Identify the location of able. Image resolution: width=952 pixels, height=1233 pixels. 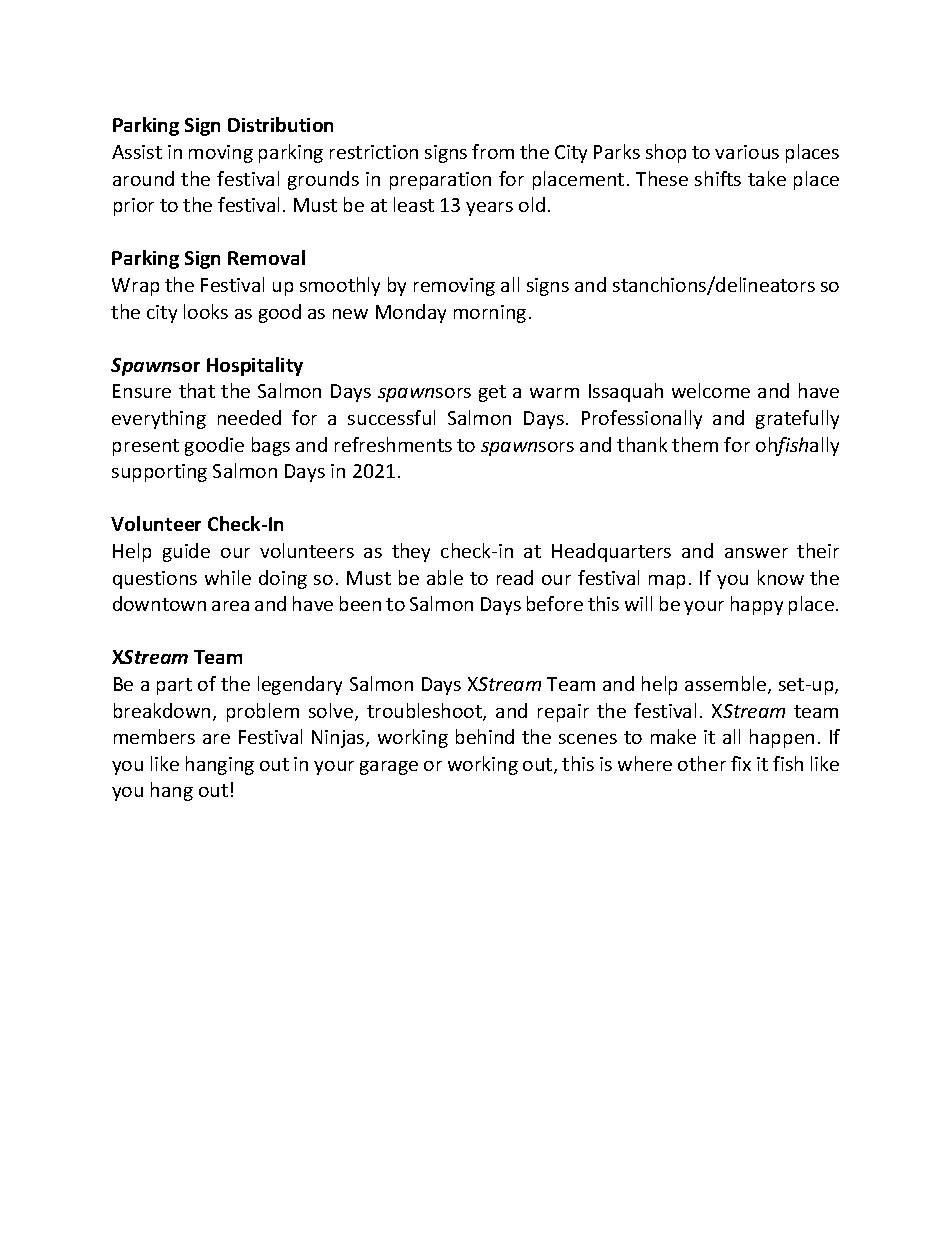
(445, 577).
